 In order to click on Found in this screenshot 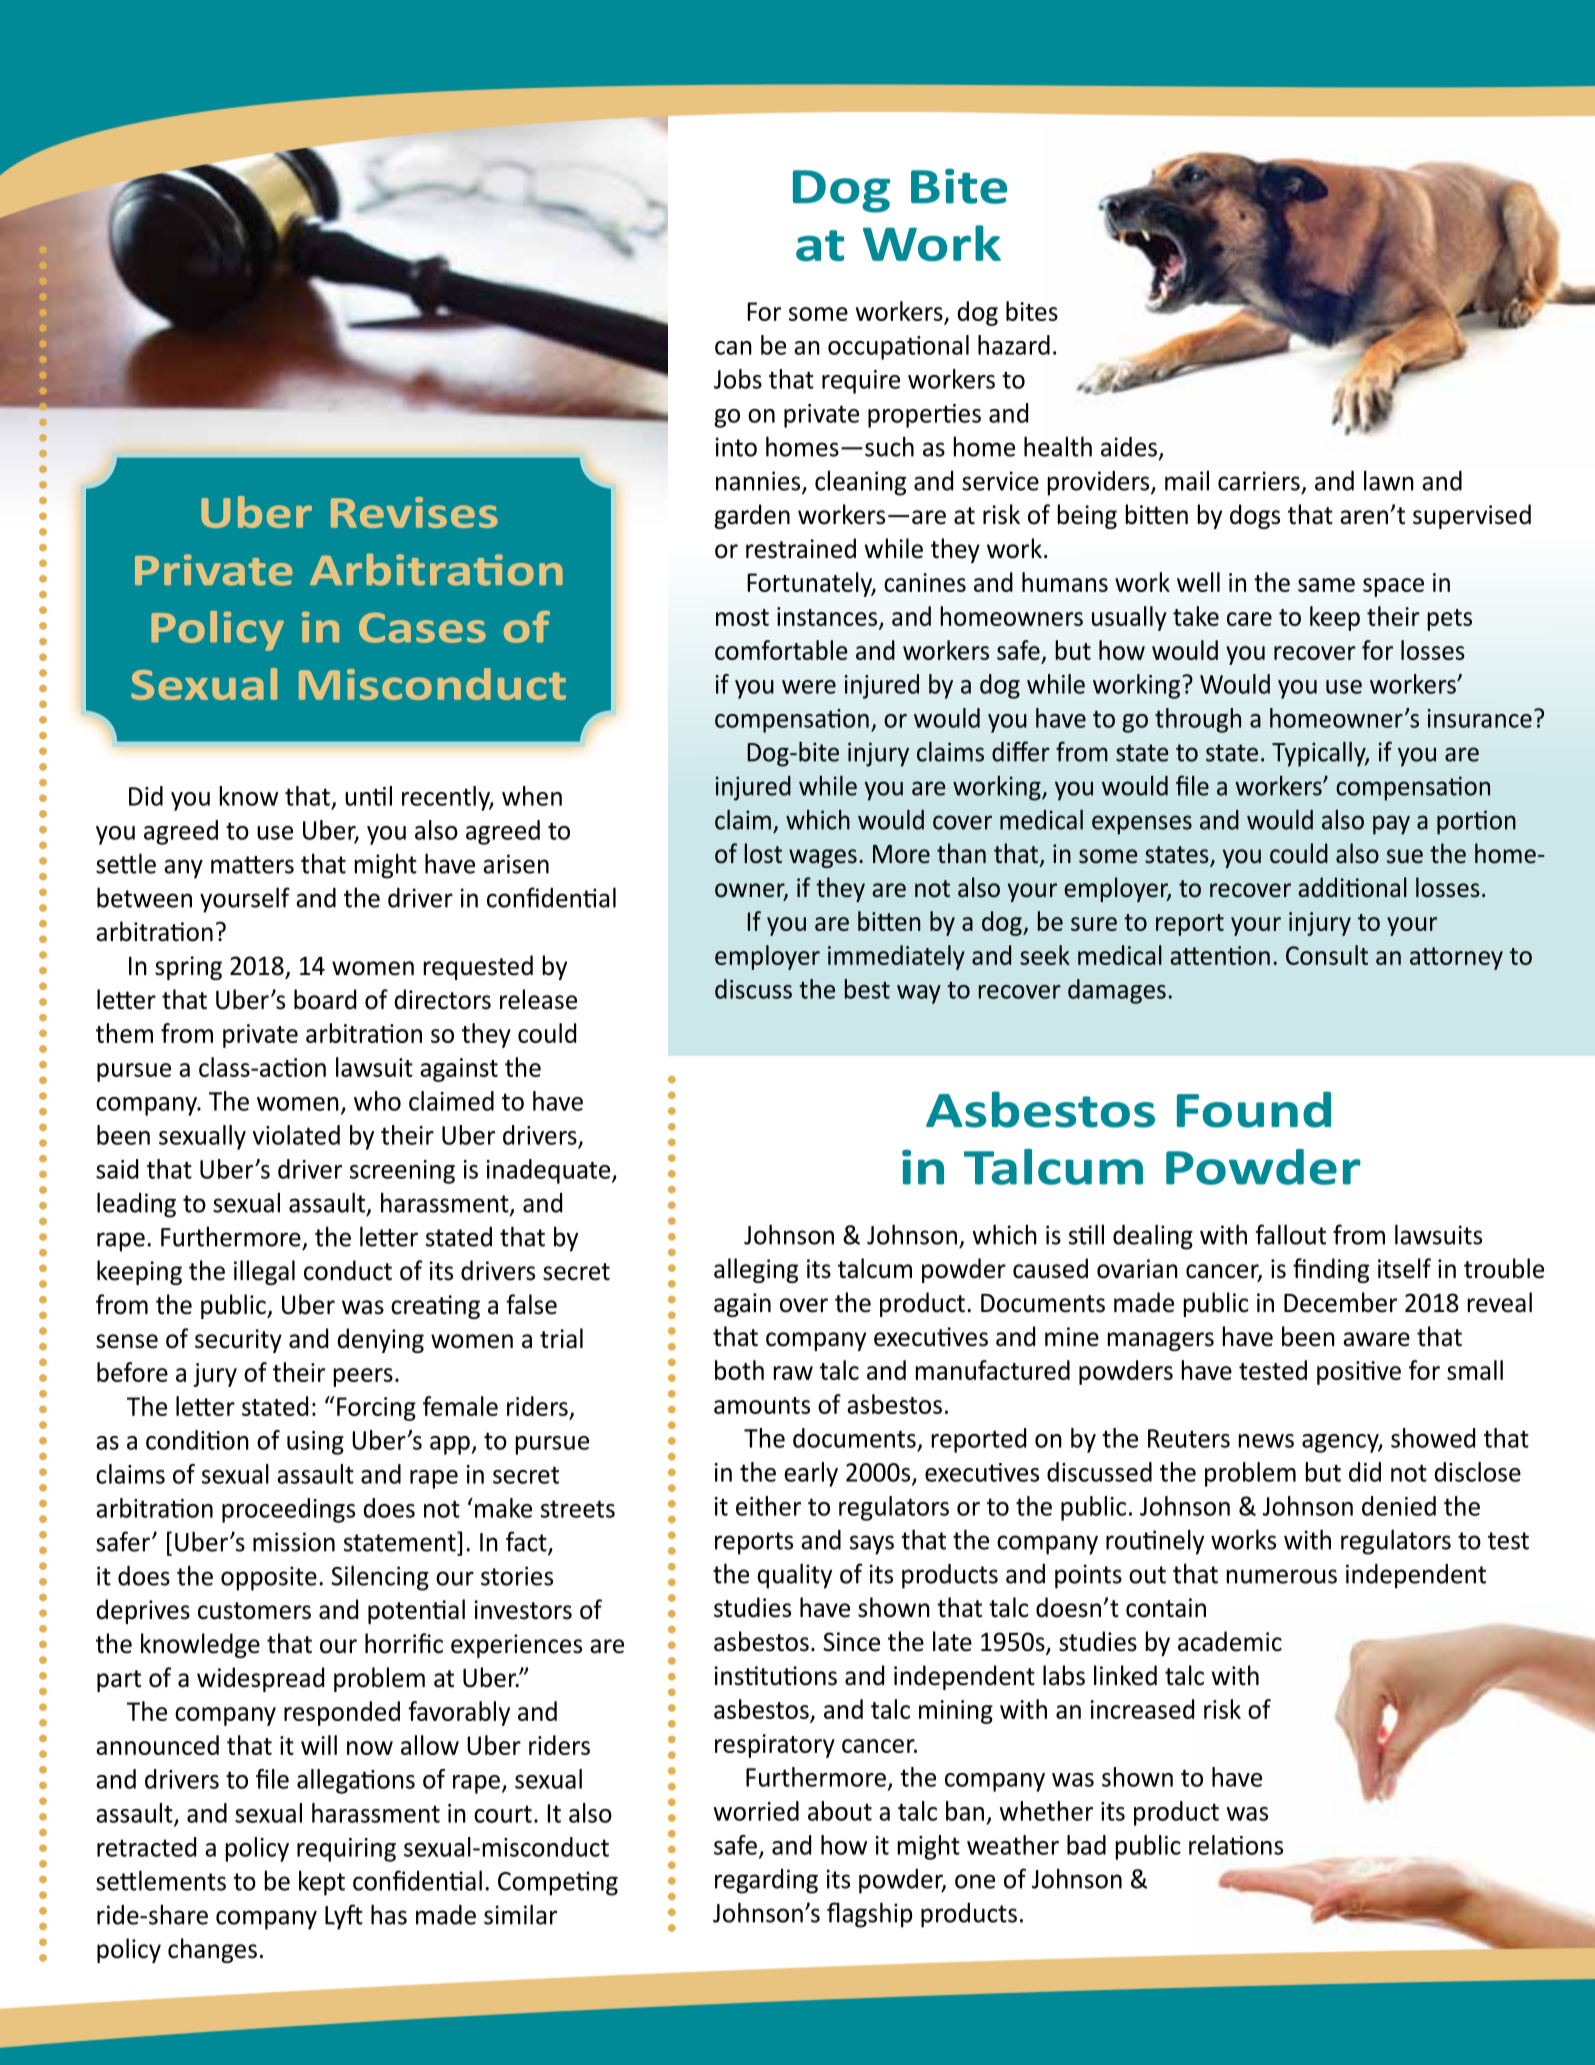, I will do `click(1254, 1109)`.
